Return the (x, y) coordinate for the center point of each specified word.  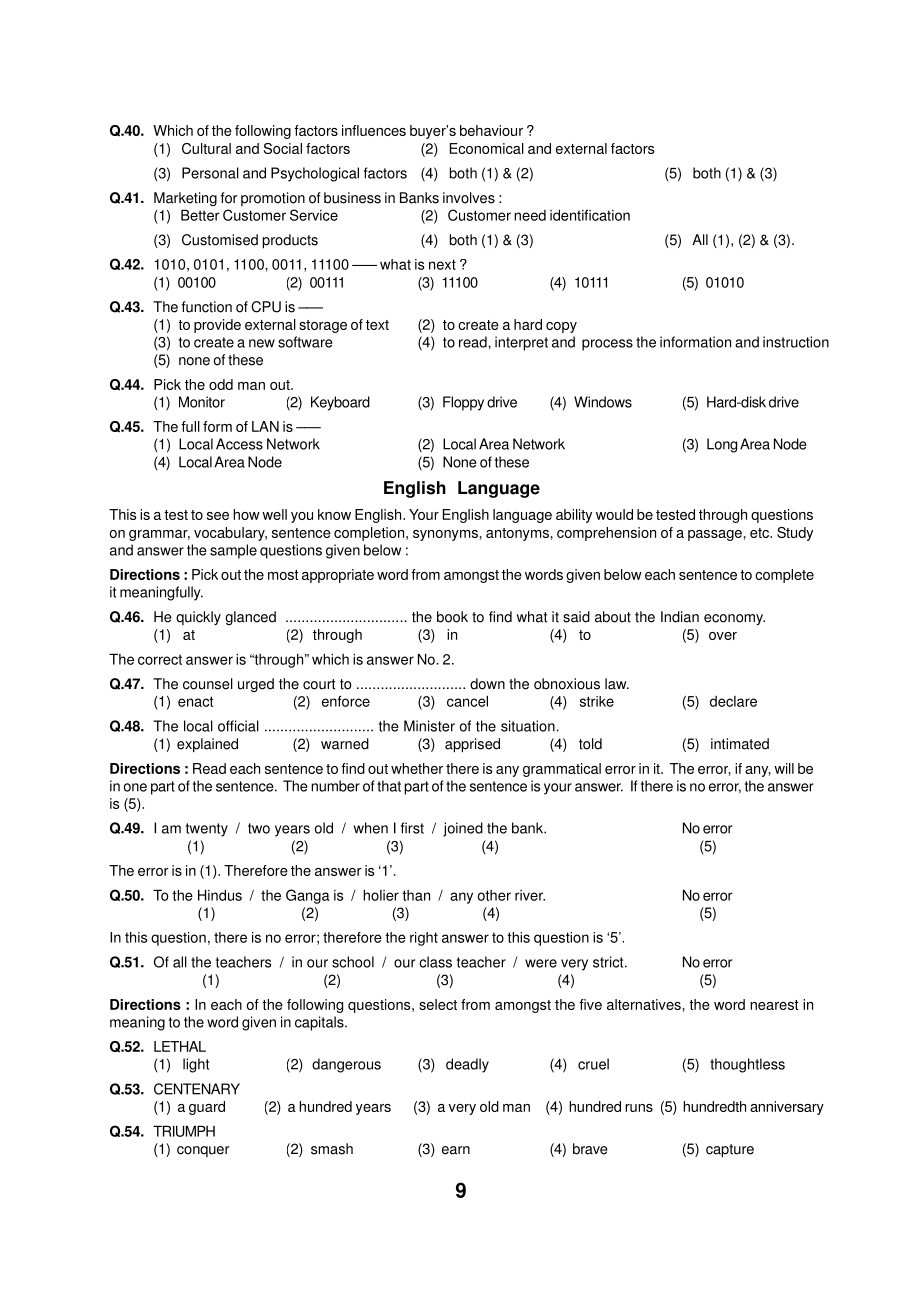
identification (590, 215)
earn (456, 1150)
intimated (740, 744)
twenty (207, 830)
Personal (210, 173)
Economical (487, 148)
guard (207, 1108)
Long (722, 445)
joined (463, 829)
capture (730, 1151)
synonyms (445, 535)
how (246, 514)
